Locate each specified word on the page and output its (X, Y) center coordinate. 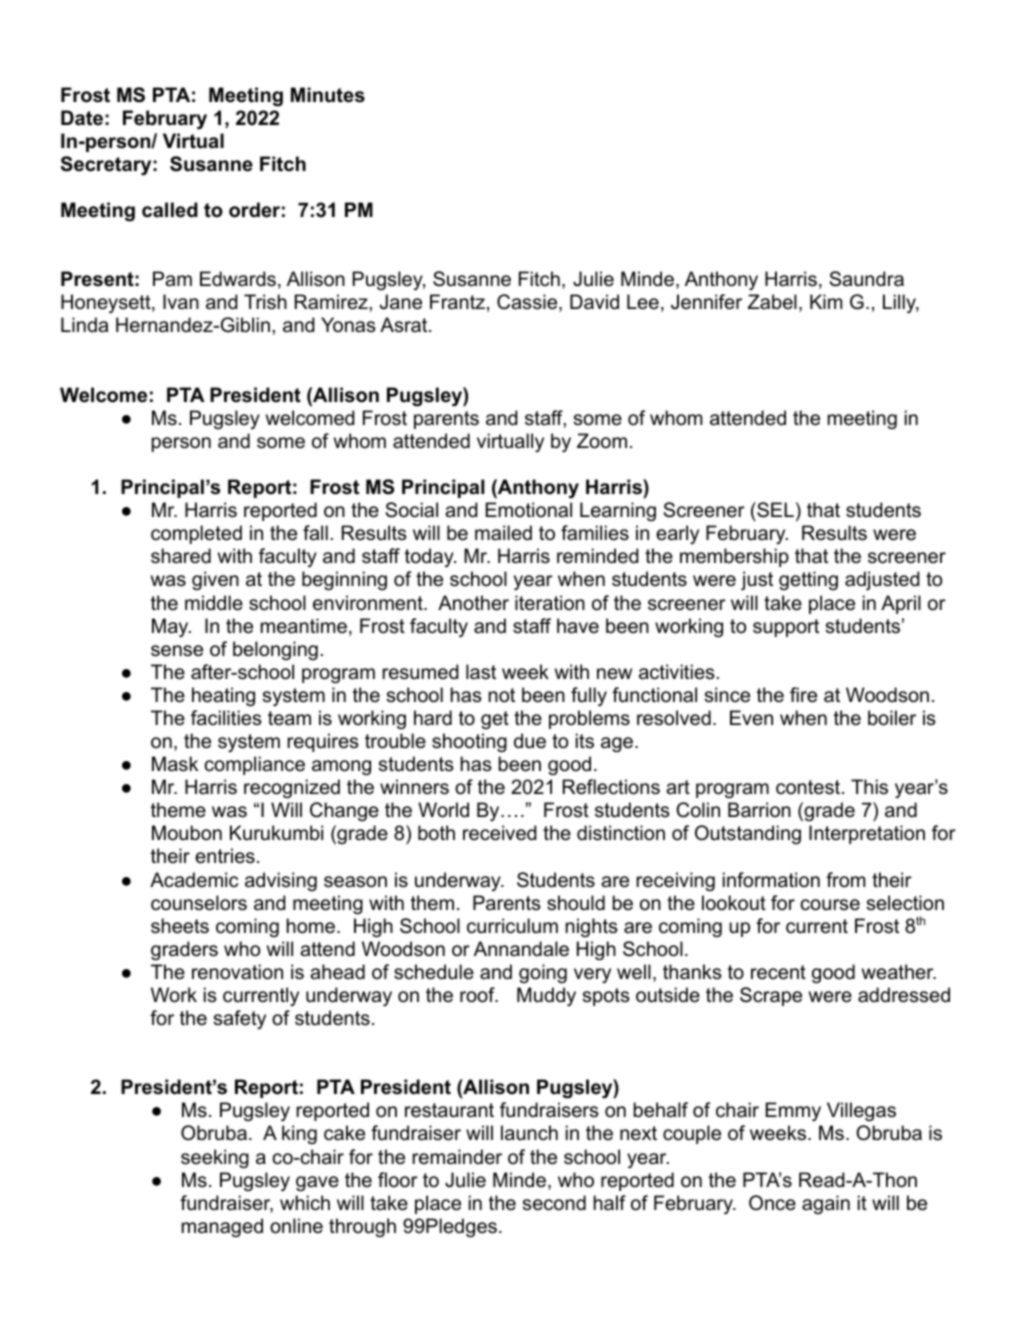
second (554, 1203)
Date (82, 118)
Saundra (867, 279)
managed (222, 1227)
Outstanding (748, 834)
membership (734, 557)
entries (225, 856)
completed (196, 534)
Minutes (328, 95)
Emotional (529, 510)
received (500, 833)
